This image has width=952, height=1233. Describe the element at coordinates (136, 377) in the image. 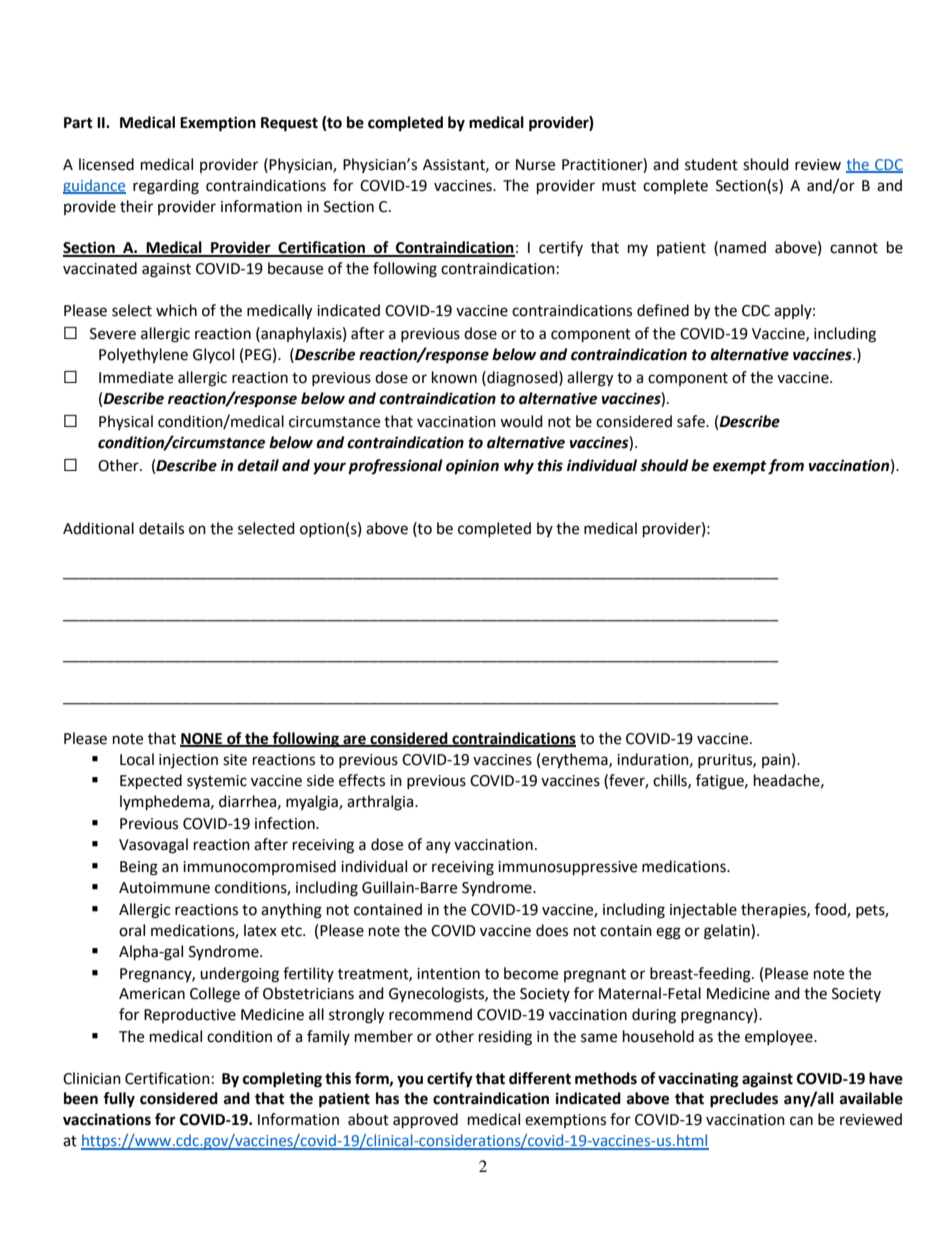

I see `Immediate` at that location.
